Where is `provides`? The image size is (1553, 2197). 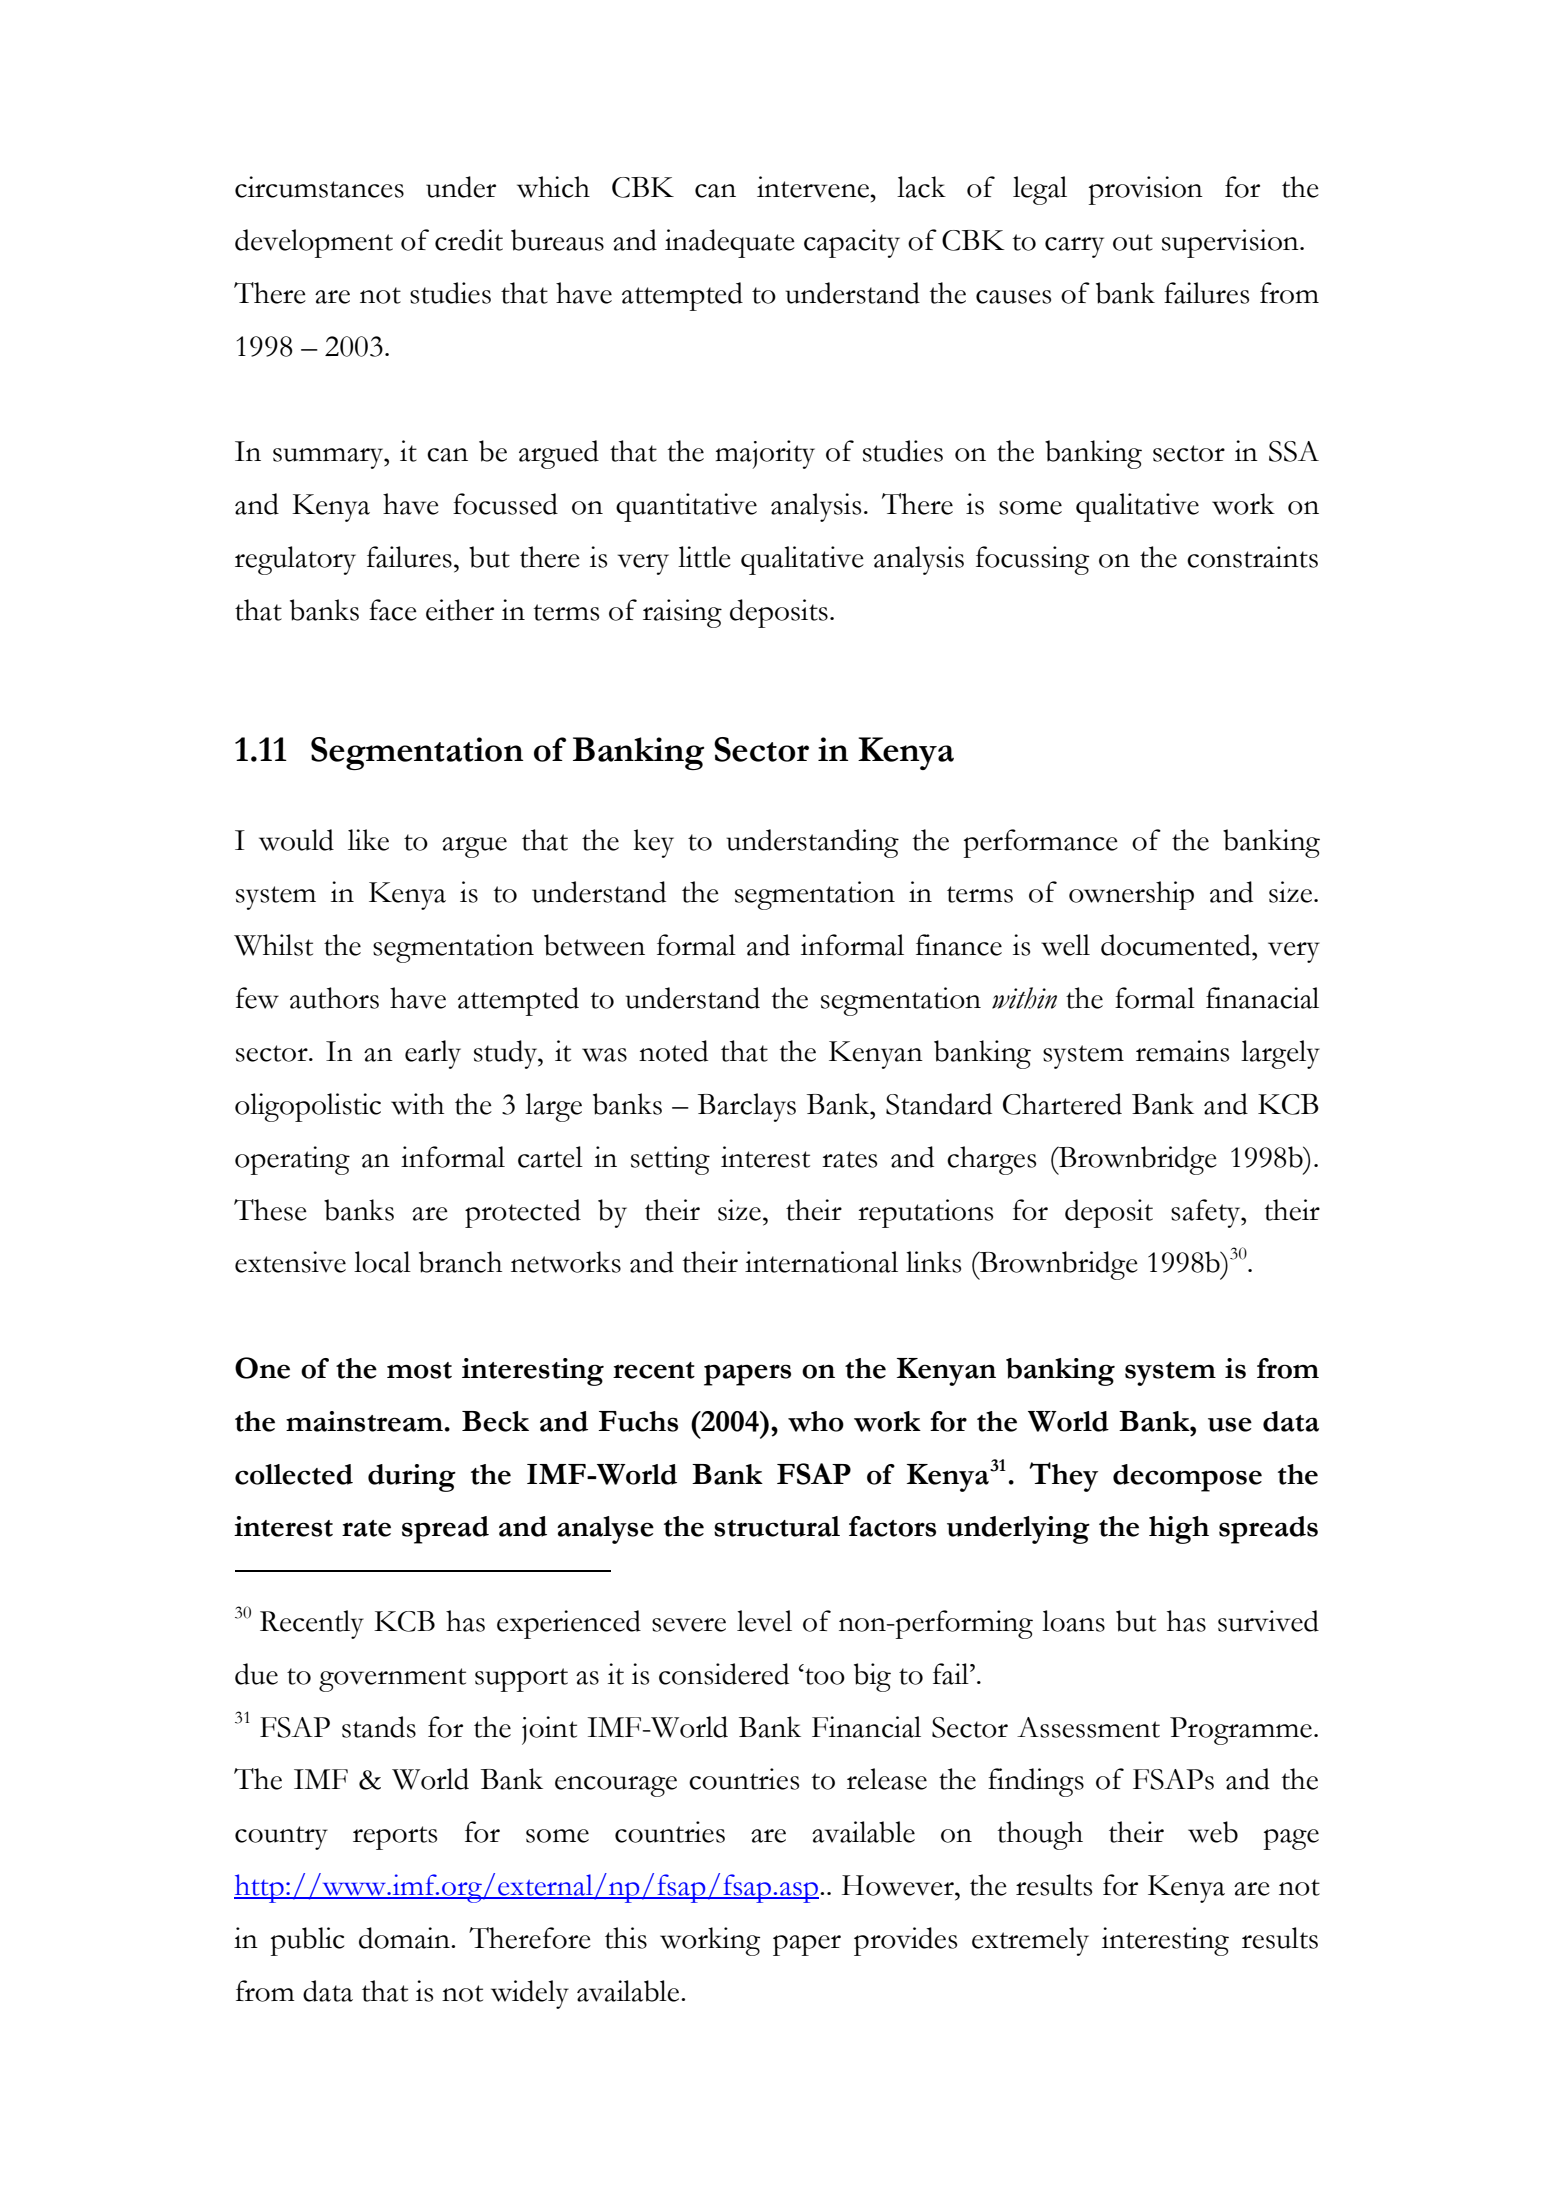
provides is located at coordinates (905, 1941).
